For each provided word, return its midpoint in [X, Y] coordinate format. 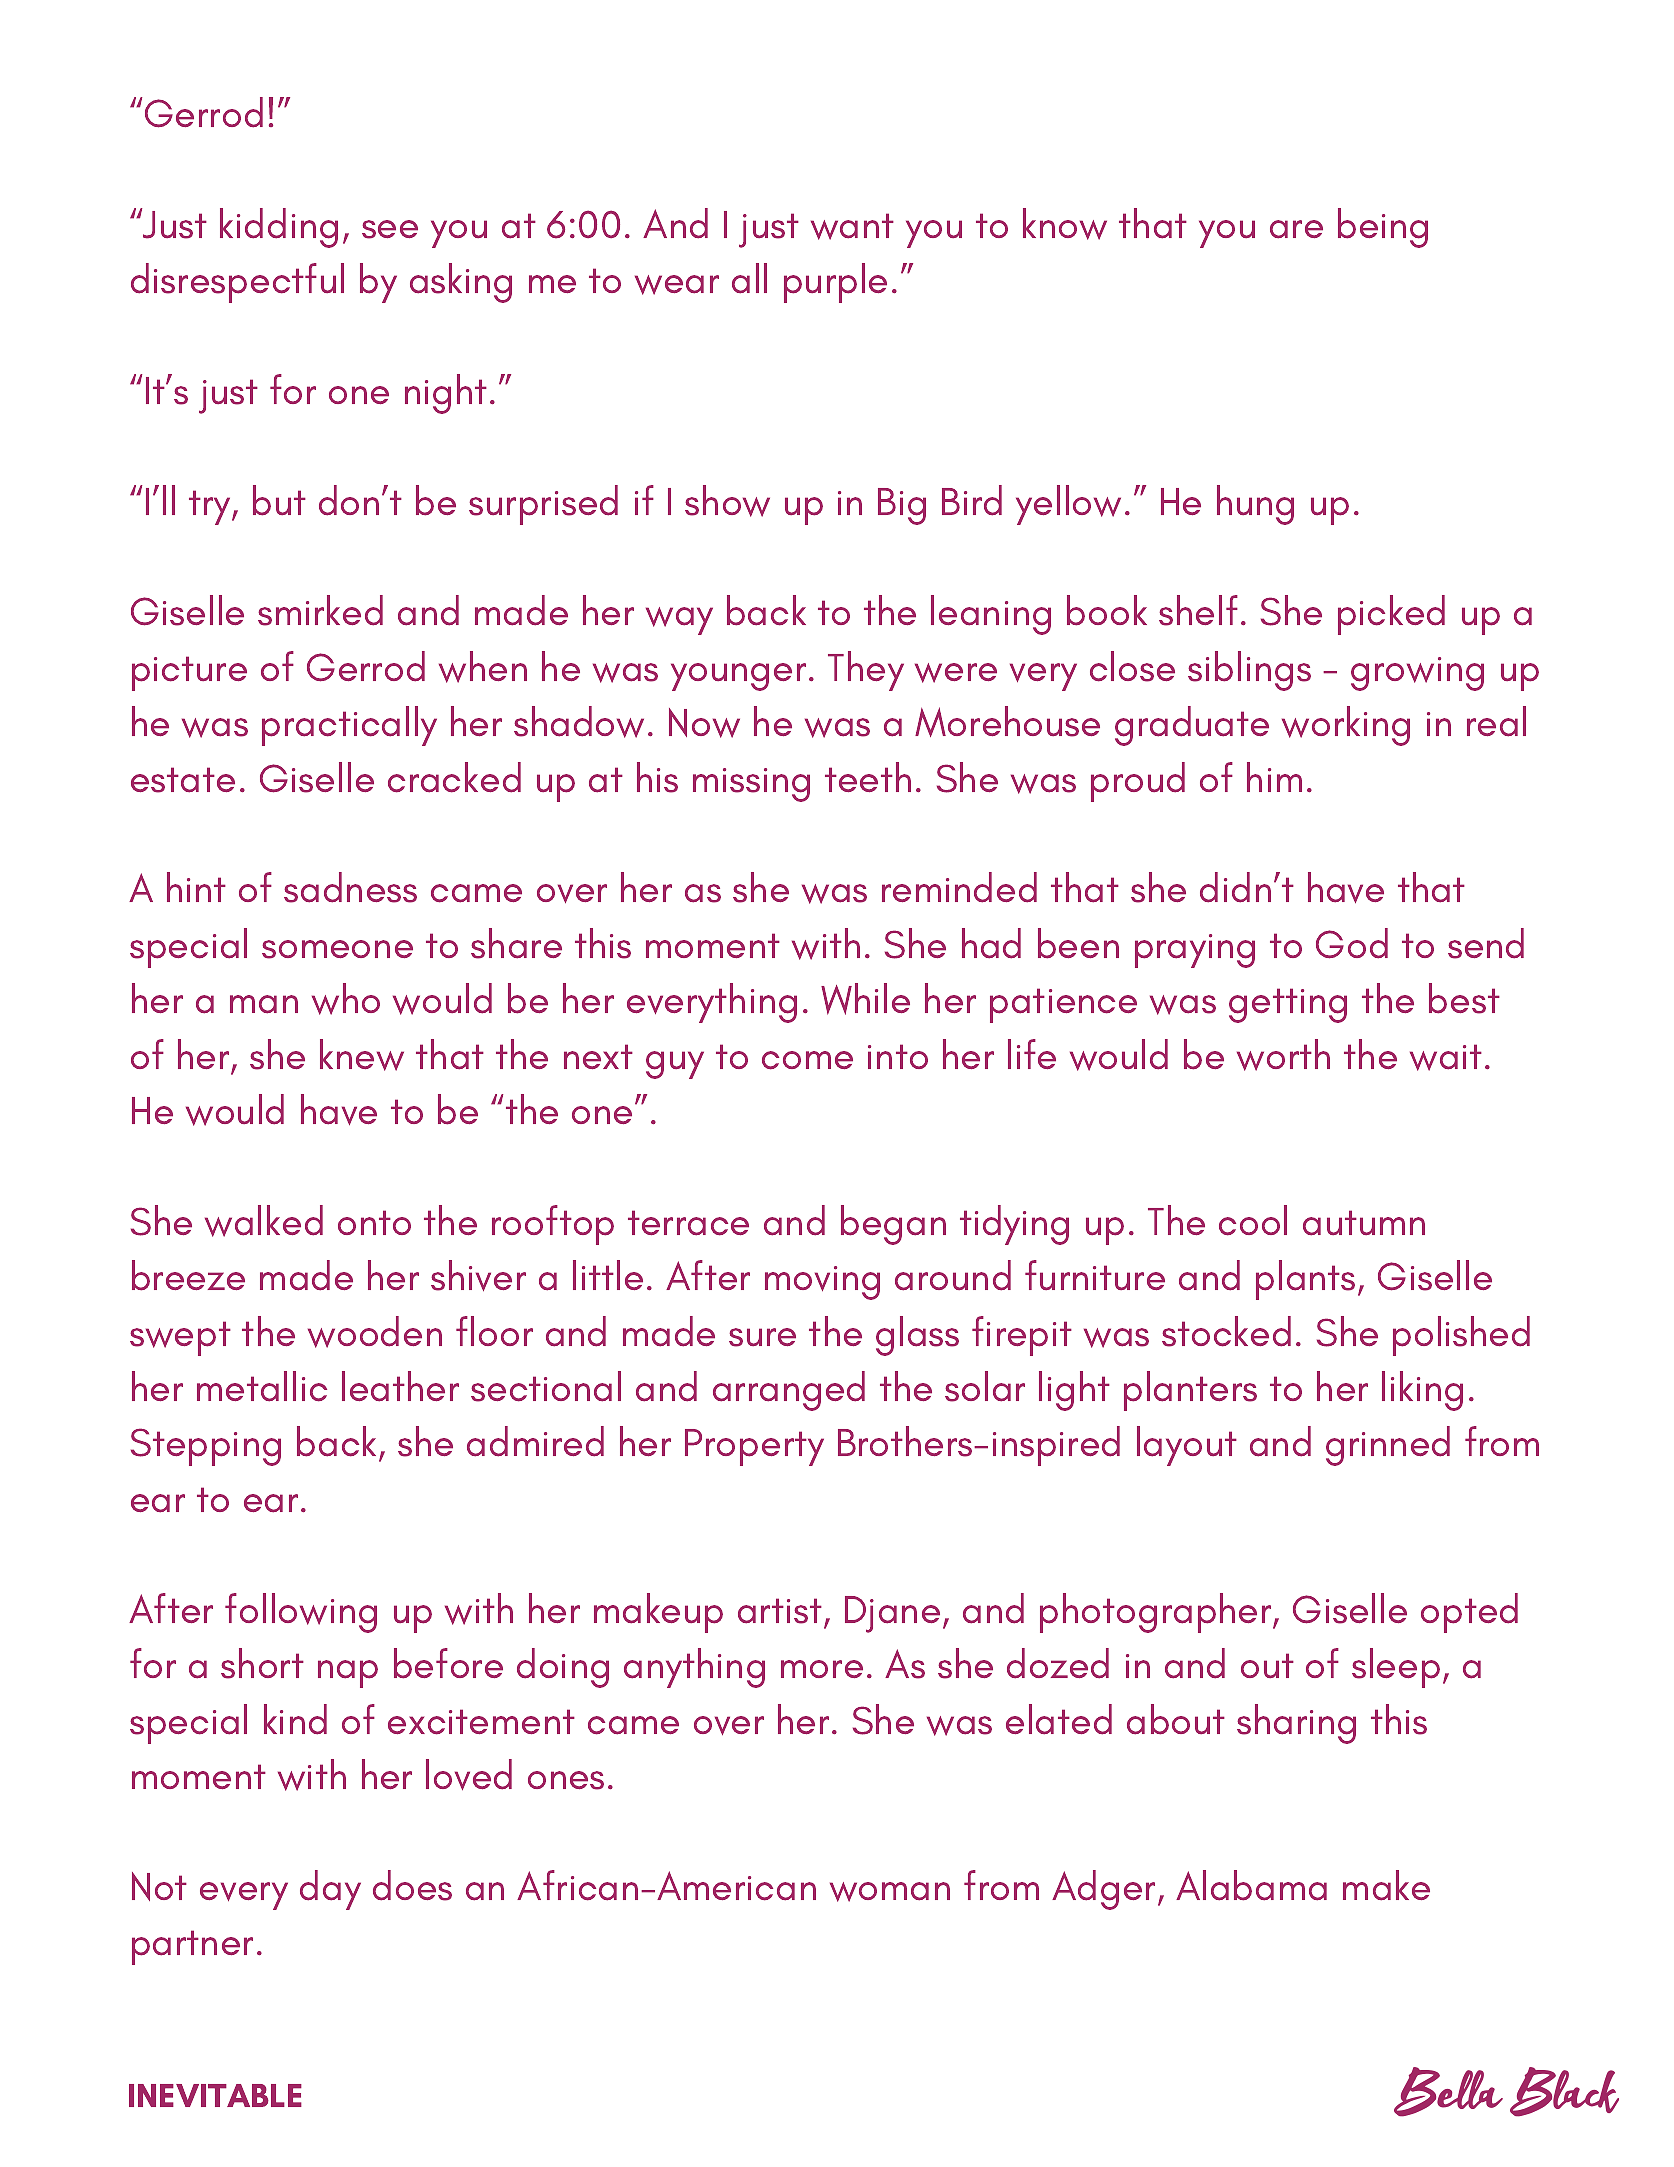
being [1383, 228]
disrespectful [237, 283]
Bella [1448, 2092]
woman [890, 1892]
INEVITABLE [215, 2095]
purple [835, 283]
